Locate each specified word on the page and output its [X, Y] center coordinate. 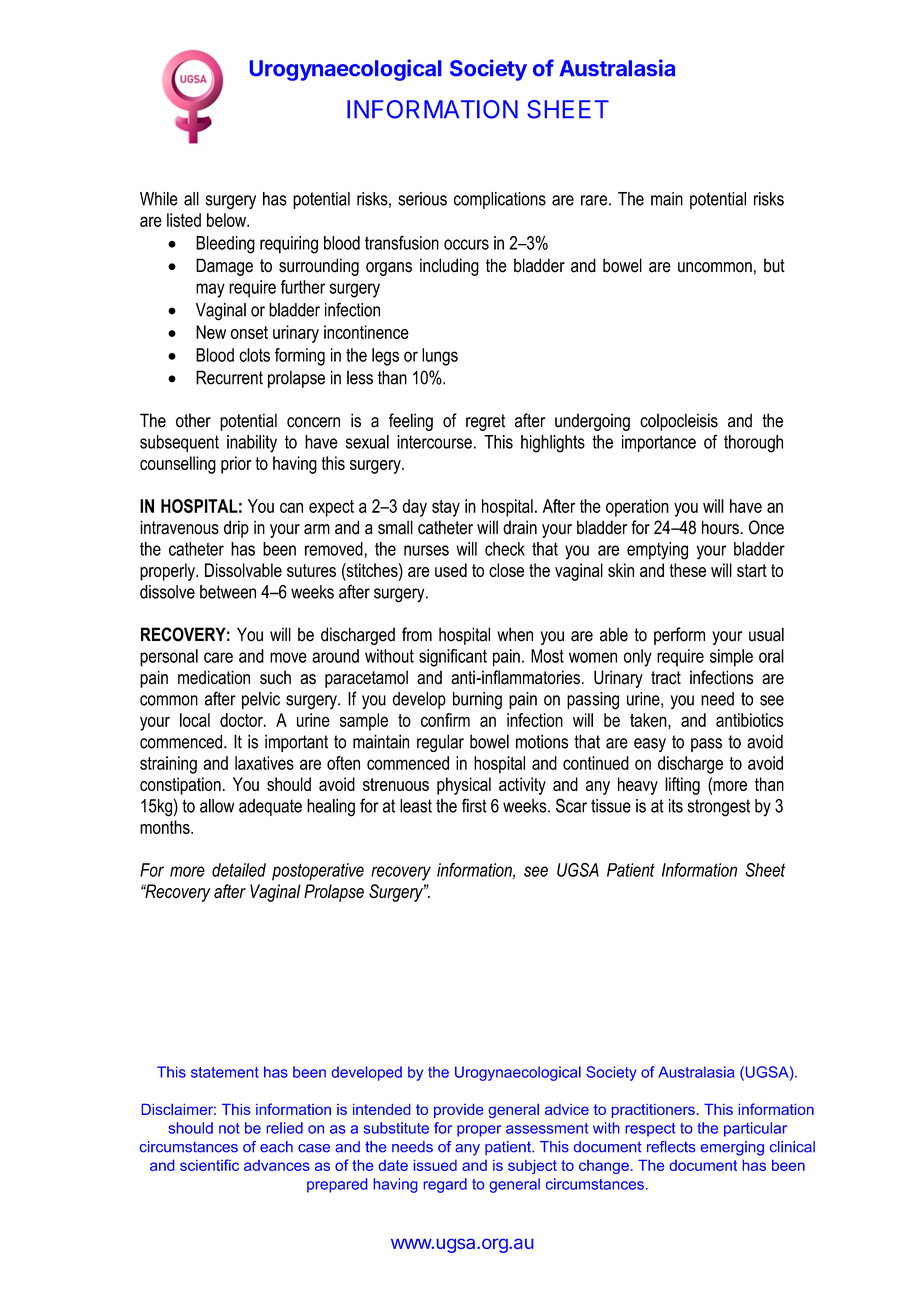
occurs [466, 244]
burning [477, 701]
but [774, 265]
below [227, 220]
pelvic [261, 700]
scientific [209, 1165]
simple [731, 658]
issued [435, 1165]
